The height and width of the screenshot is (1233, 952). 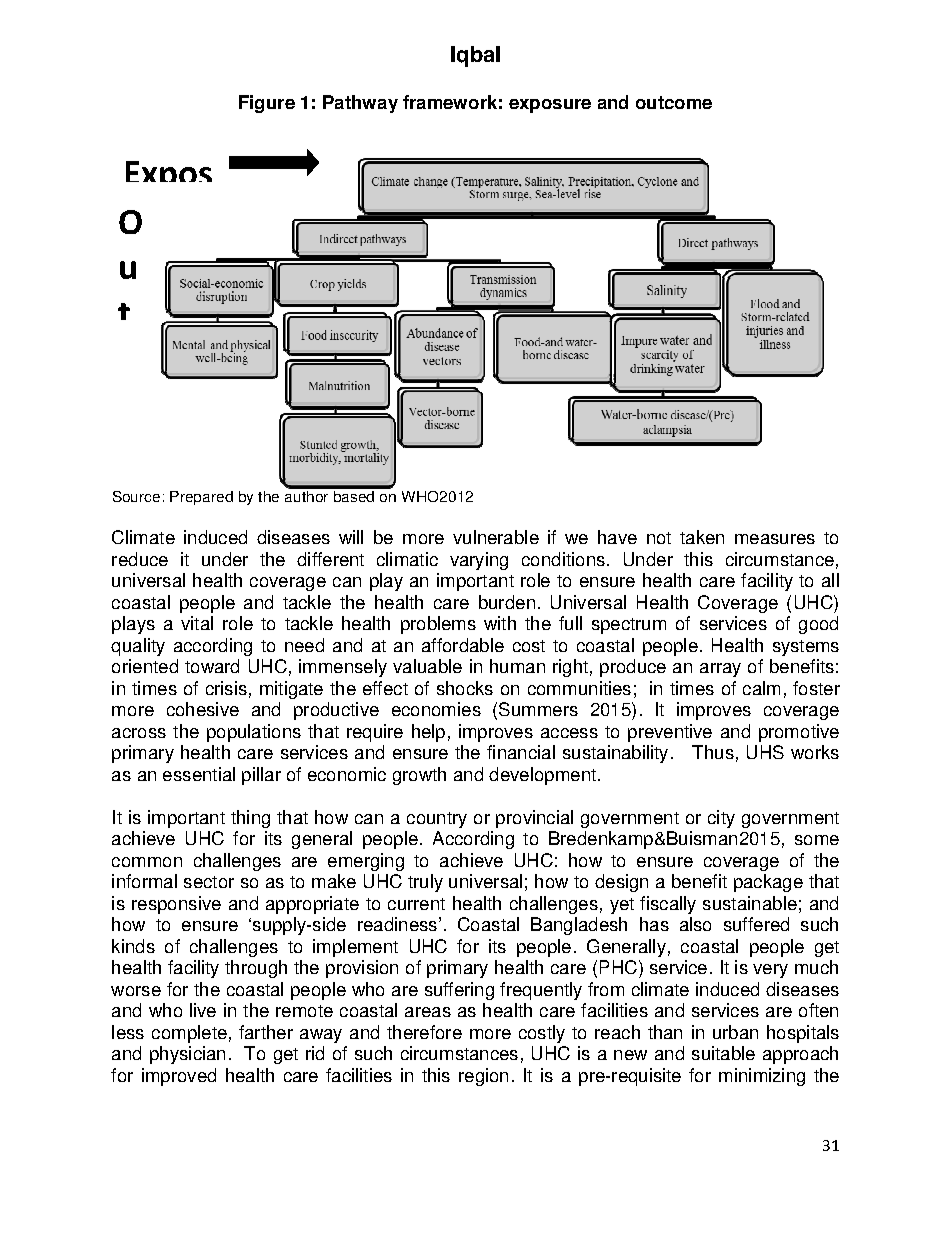 I want to click on outcome, so click(x=674, y=102).
